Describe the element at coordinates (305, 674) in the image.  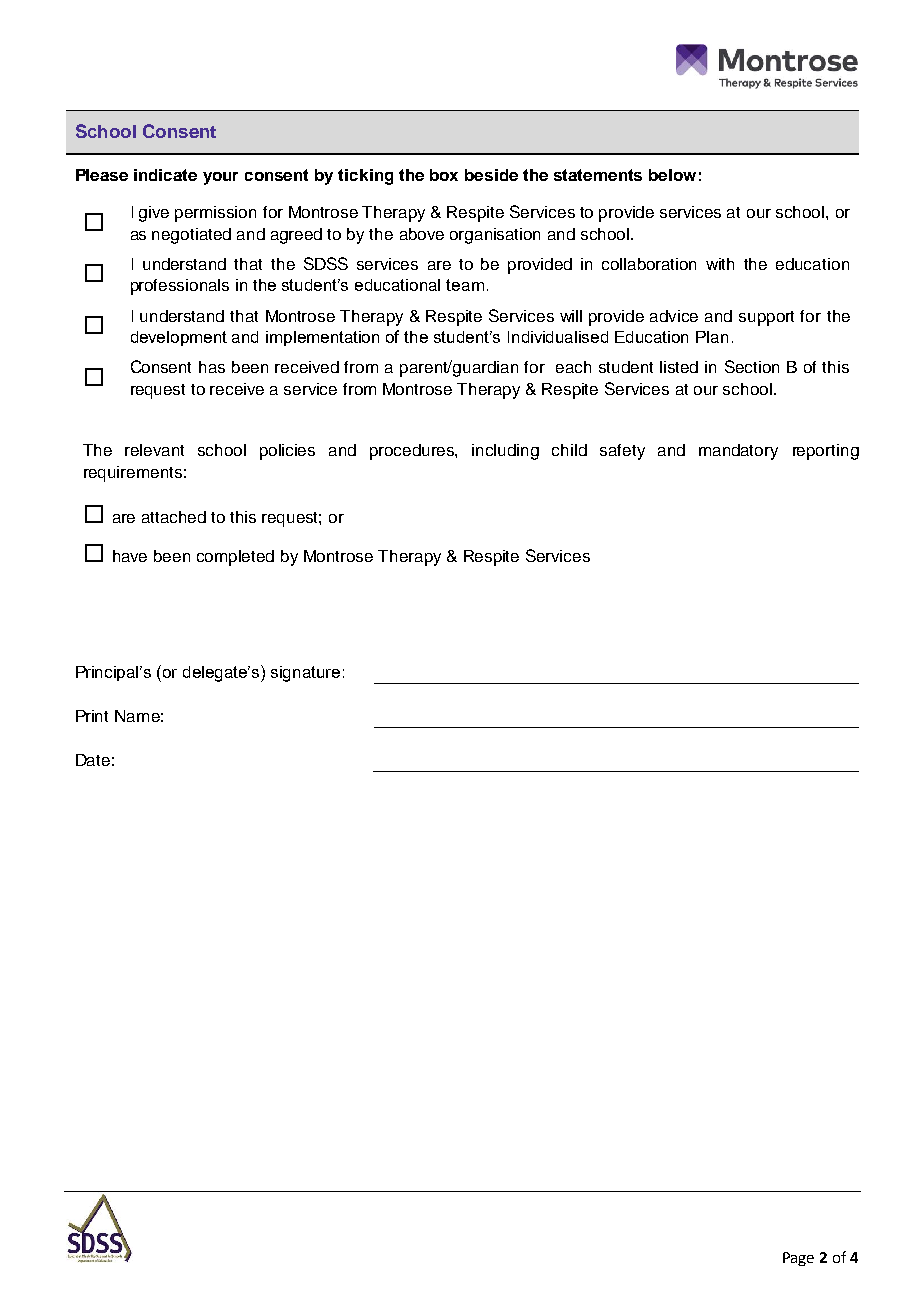
I see `signature` at that location.
